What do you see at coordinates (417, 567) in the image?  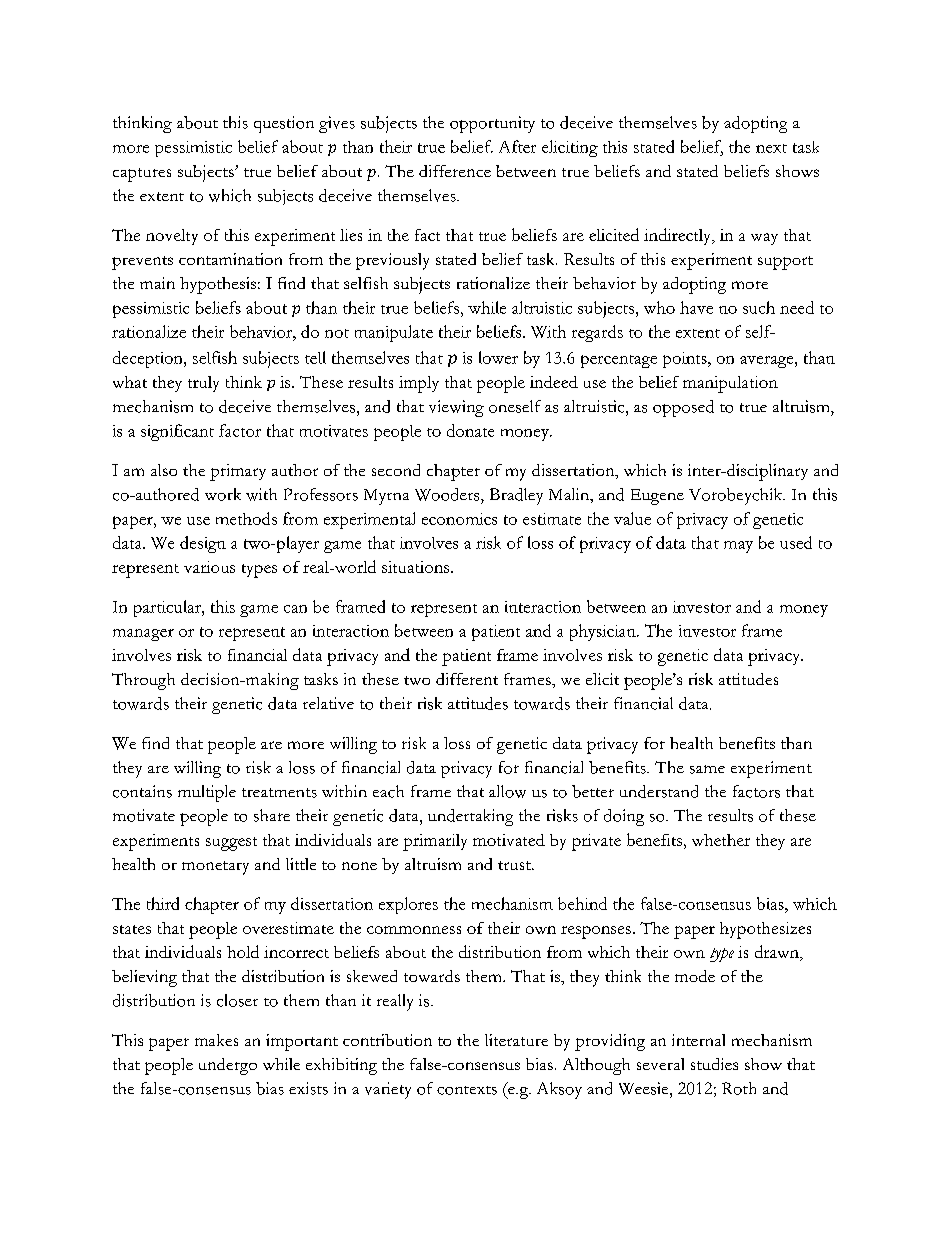 I see `situations` at bounding box center [417, 567].
